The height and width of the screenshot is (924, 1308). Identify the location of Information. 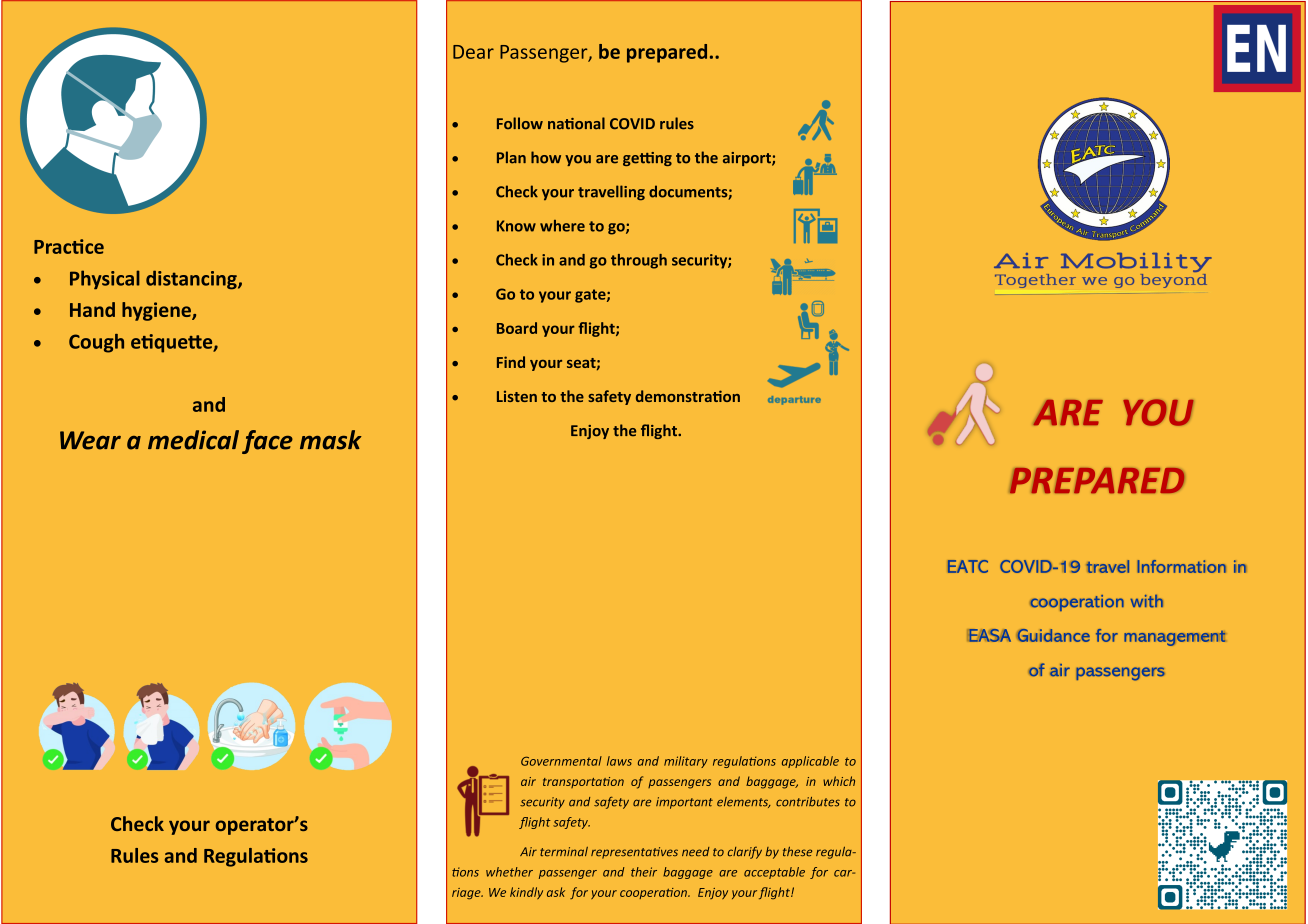
(1181, 566).
